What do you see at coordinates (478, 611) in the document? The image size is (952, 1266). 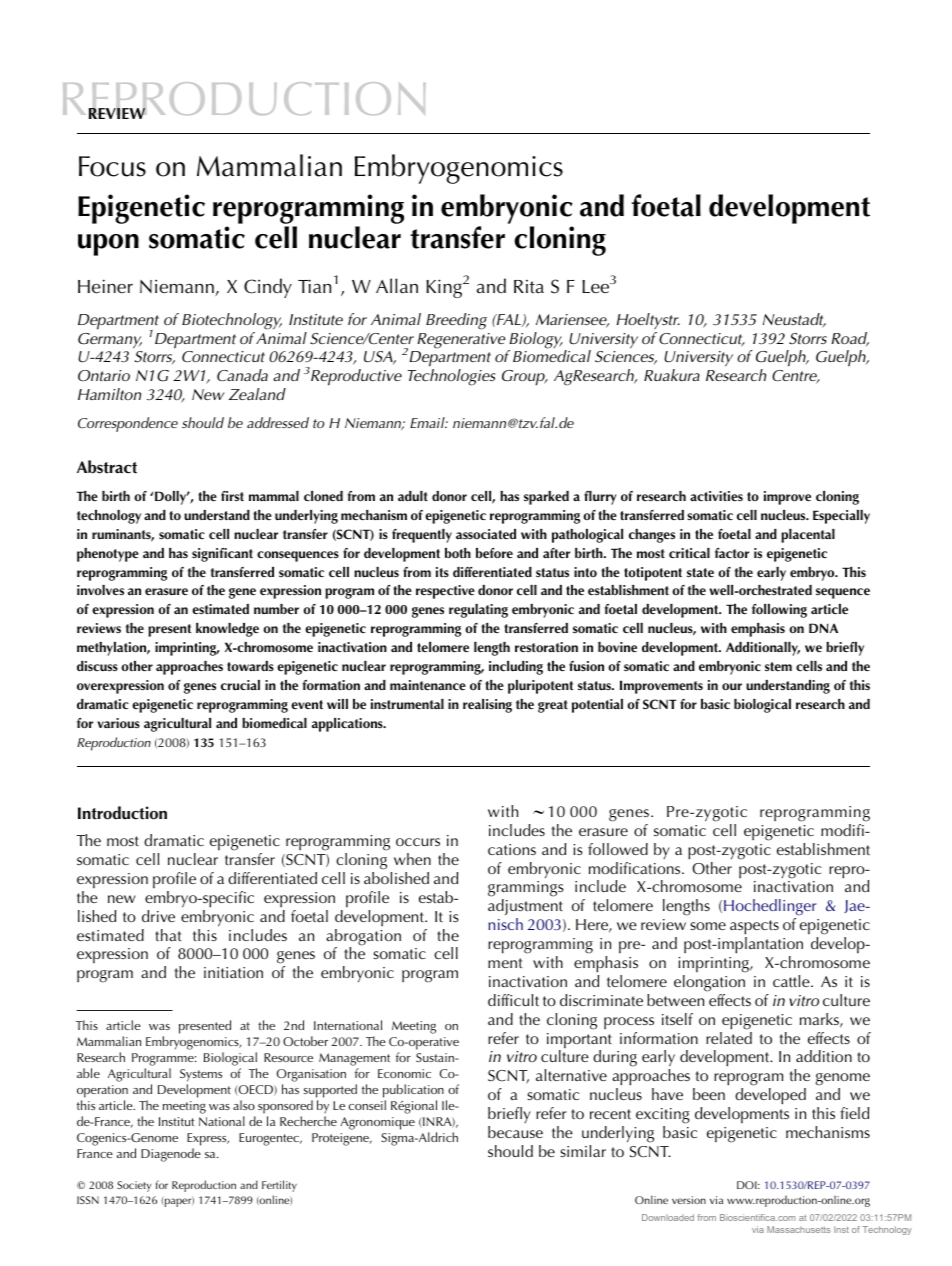 I see `regulating` at bounding box center [478, 611].
